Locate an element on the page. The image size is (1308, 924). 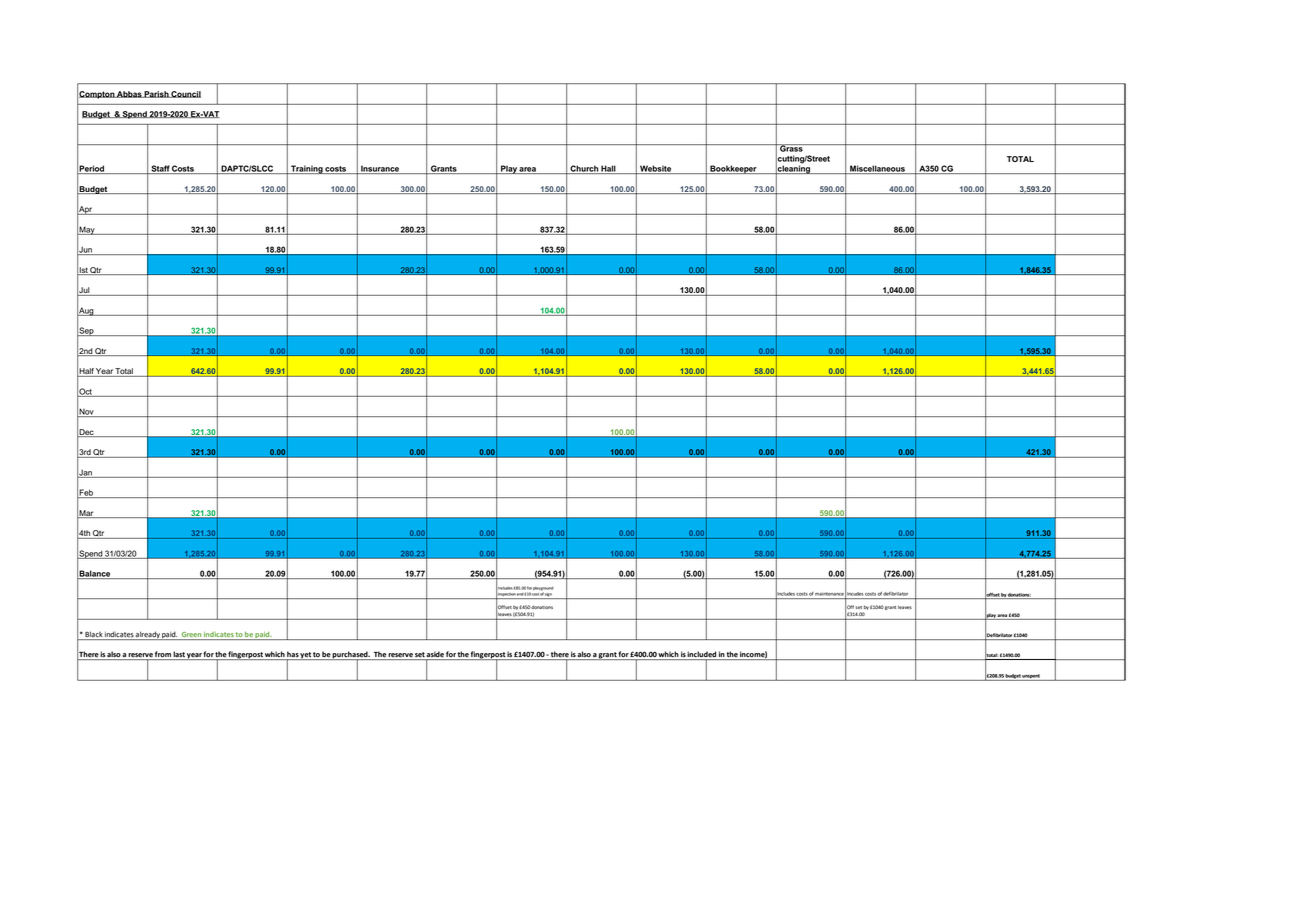
yet is located at coordinates (306, 656).
